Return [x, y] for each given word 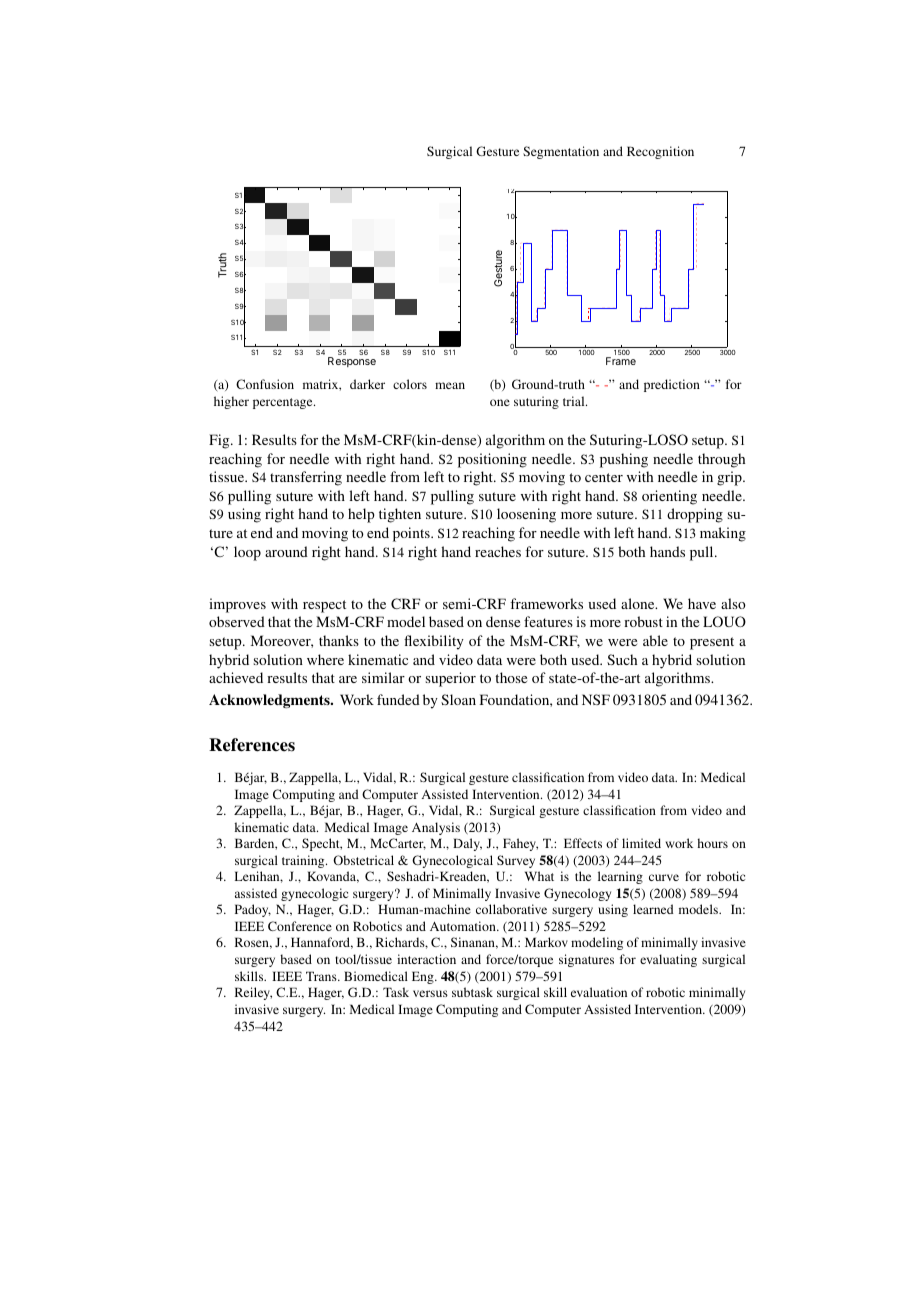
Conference [300, 926]
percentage [284, 403]
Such [622, 659]
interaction [426, 959]
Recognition [660, 152]
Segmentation [561, 152]
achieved [236, 677]
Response [352, 362]
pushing [624, 460]
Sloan [458, 699]
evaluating [668, 960]
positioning [492, 460]
